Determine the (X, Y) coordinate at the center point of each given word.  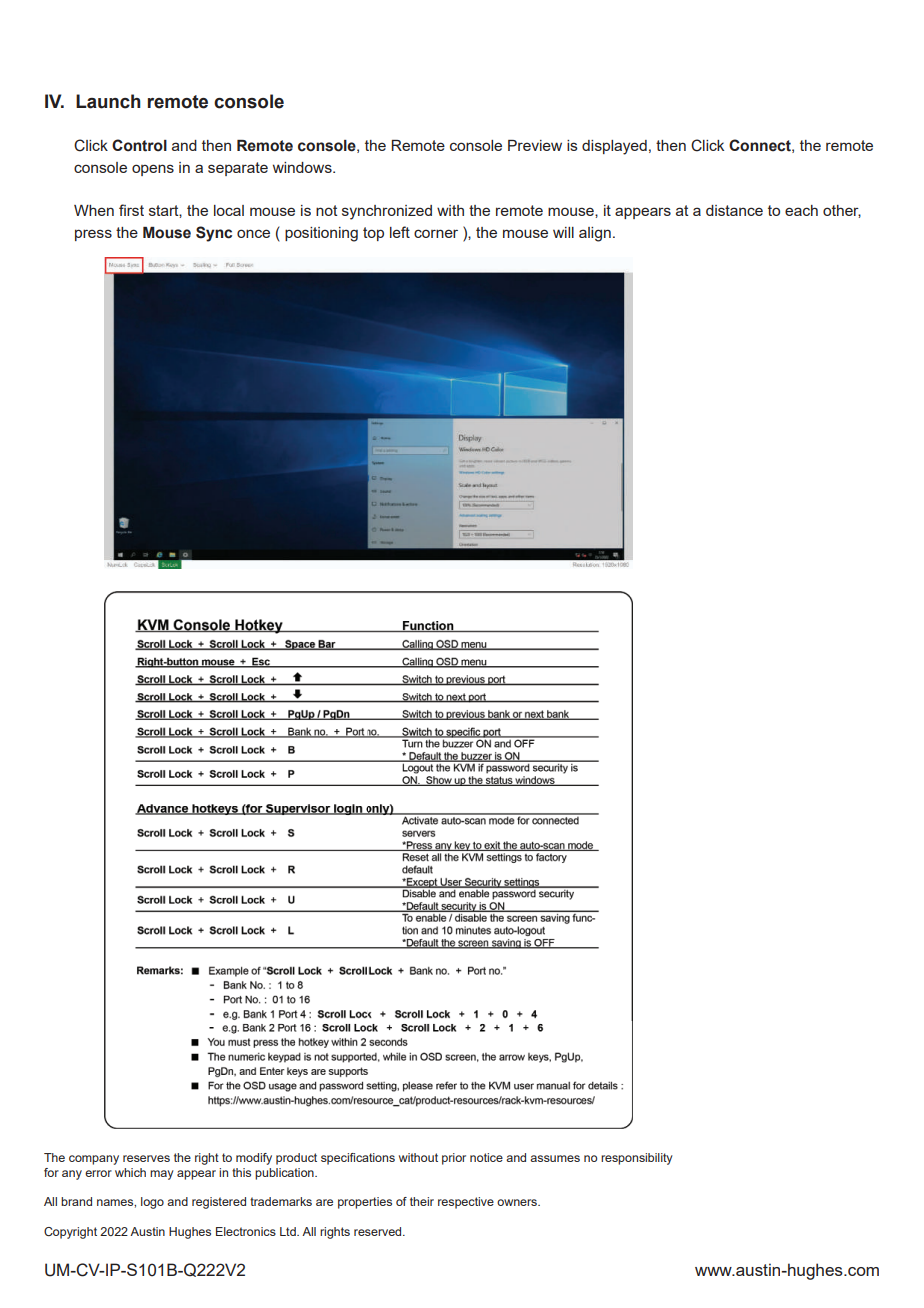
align (595, 234)
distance (734, 210)
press (93, 235)
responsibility (637, 1159)
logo (152, 1203)
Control (139, 145)
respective (466, 1203)
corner (436, 233)
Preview (535, 145)
